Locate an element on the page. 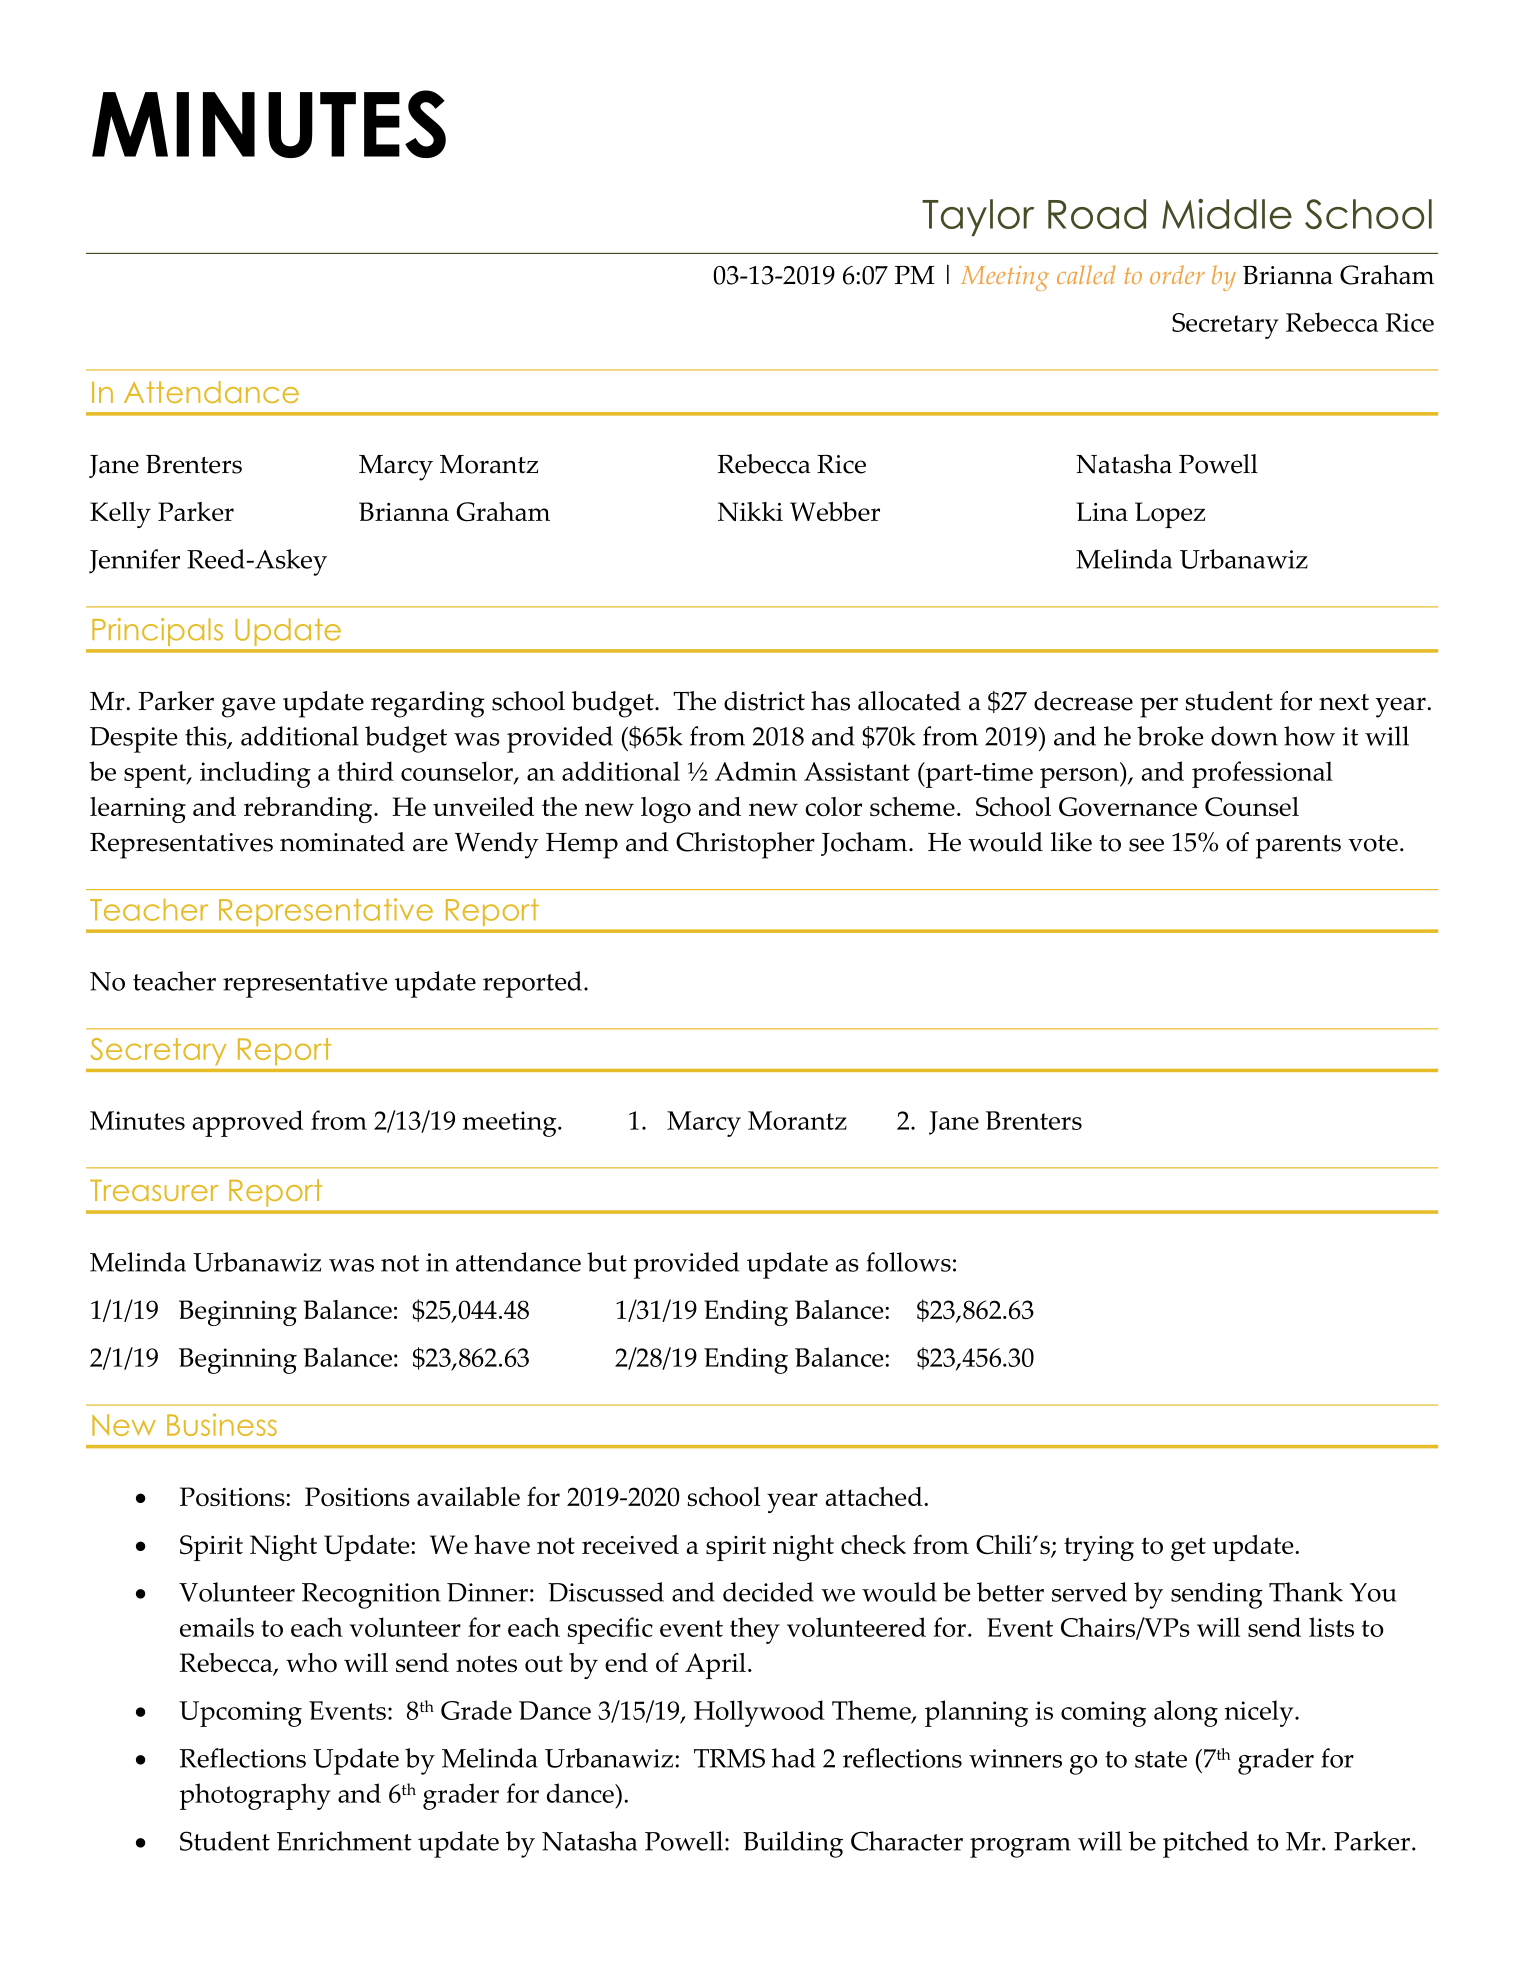 The image size is (1524, 1972). order is located at coordinates (1177, 274).
